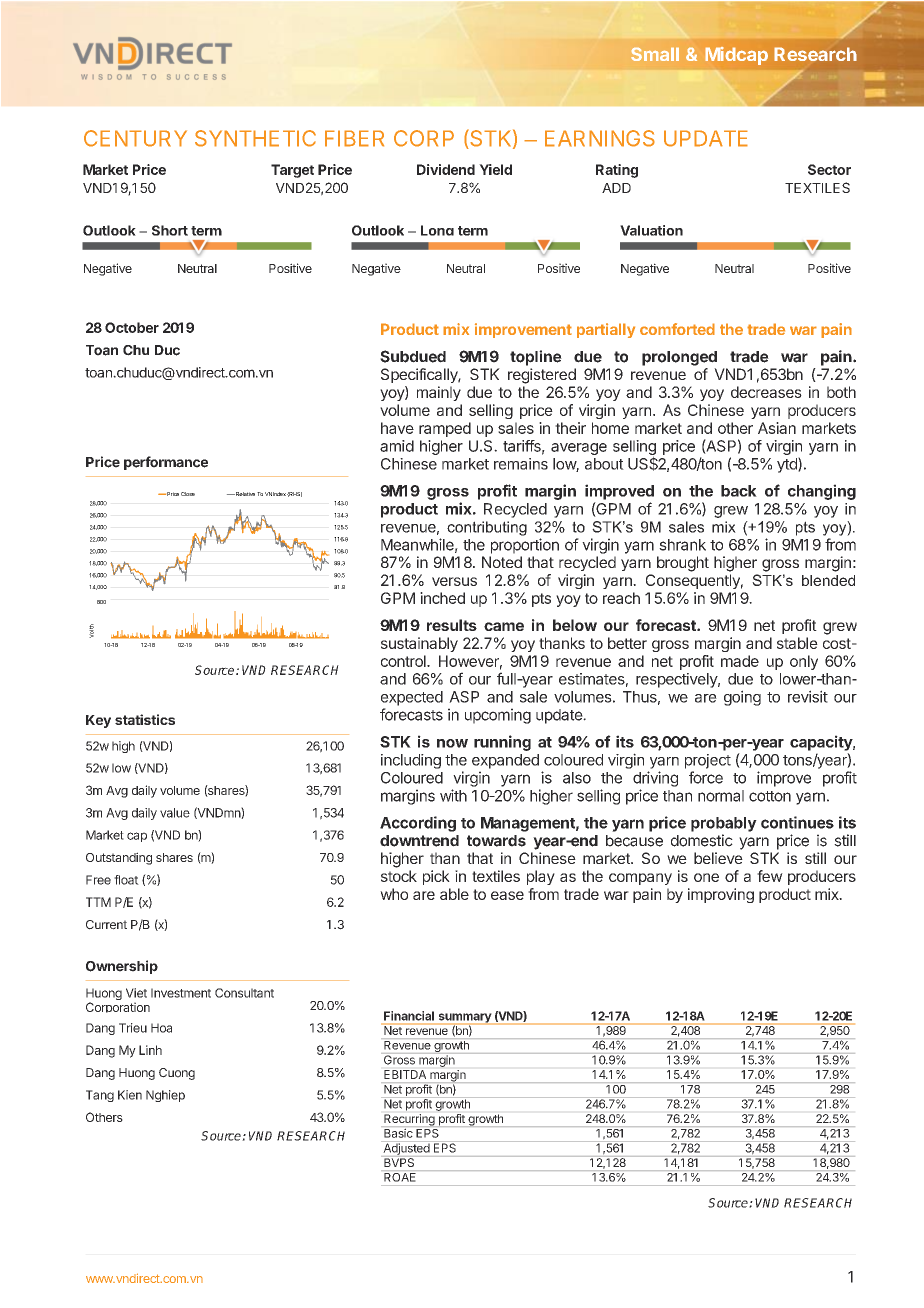 The image size is (924, 1308). Describe the element at coordinates (409, 1120) in the document. I see `Recurring` at that location.
